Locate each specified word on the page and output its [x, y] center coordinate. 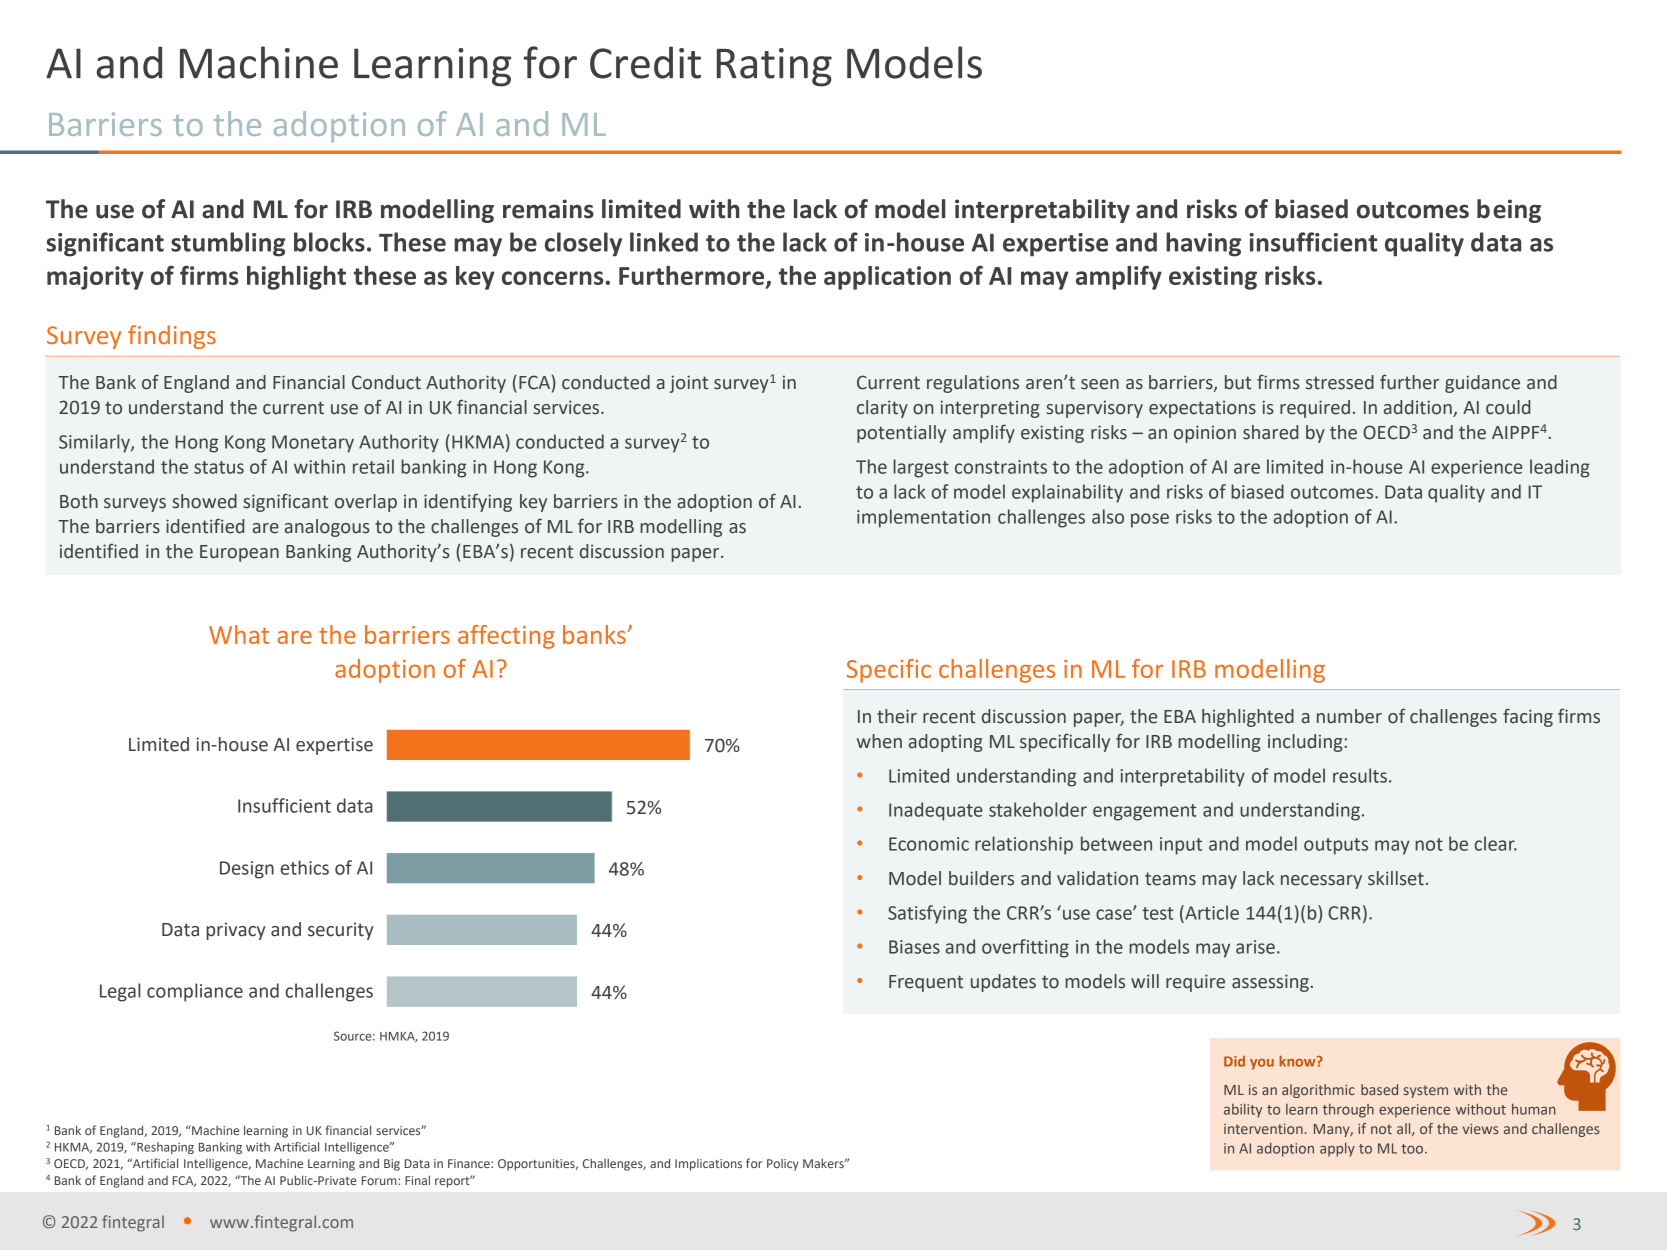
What [239, 634]
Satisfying [927, 914]
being [1509, 211]
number [1349, 716]
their [897, 716]
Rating [774, 67]
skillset [1396, 878]
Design [247, 870]
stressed [1340, 382]
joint [689, 384]
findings [172, 337]
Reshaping [164, 1148]
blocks [329, 242]
